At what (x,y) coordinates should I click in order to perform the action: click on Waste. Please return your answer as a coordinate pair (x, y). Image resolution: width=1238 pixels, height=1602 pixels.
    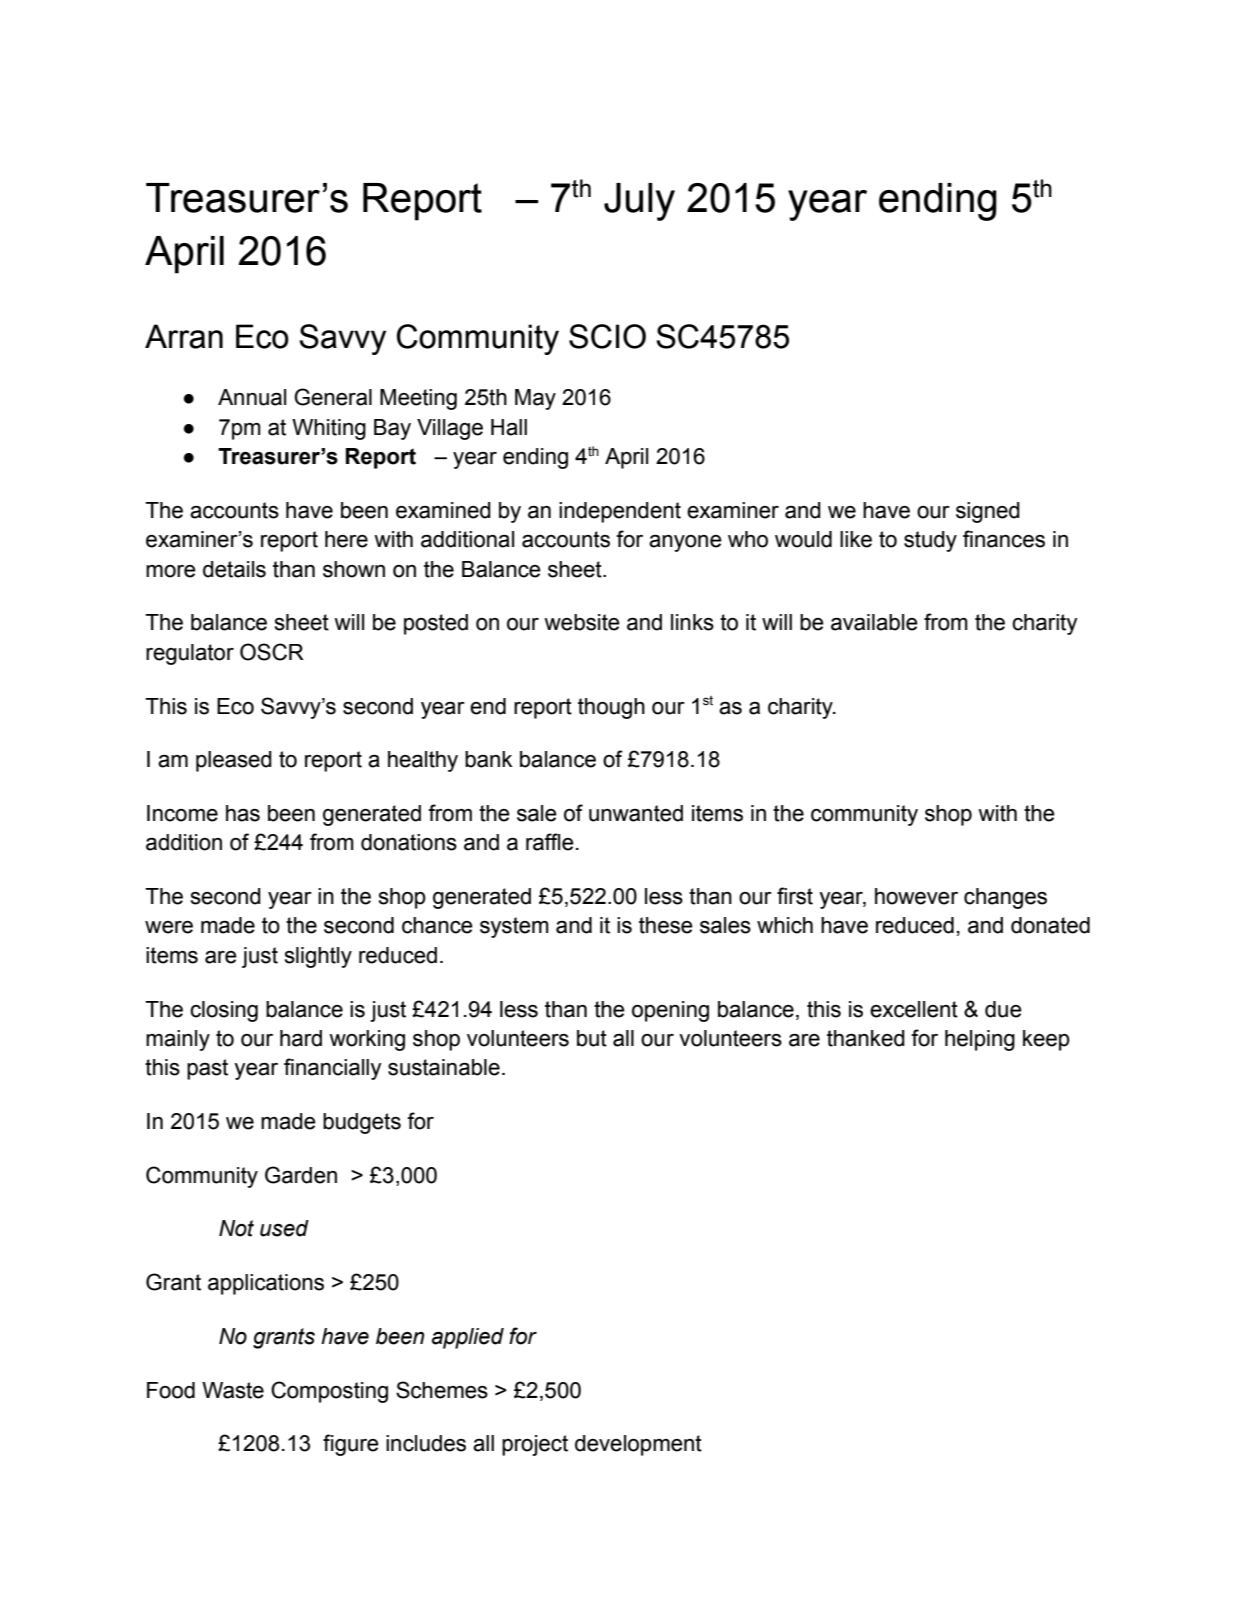
    Looking at the image, I should click on (233, 1390).
